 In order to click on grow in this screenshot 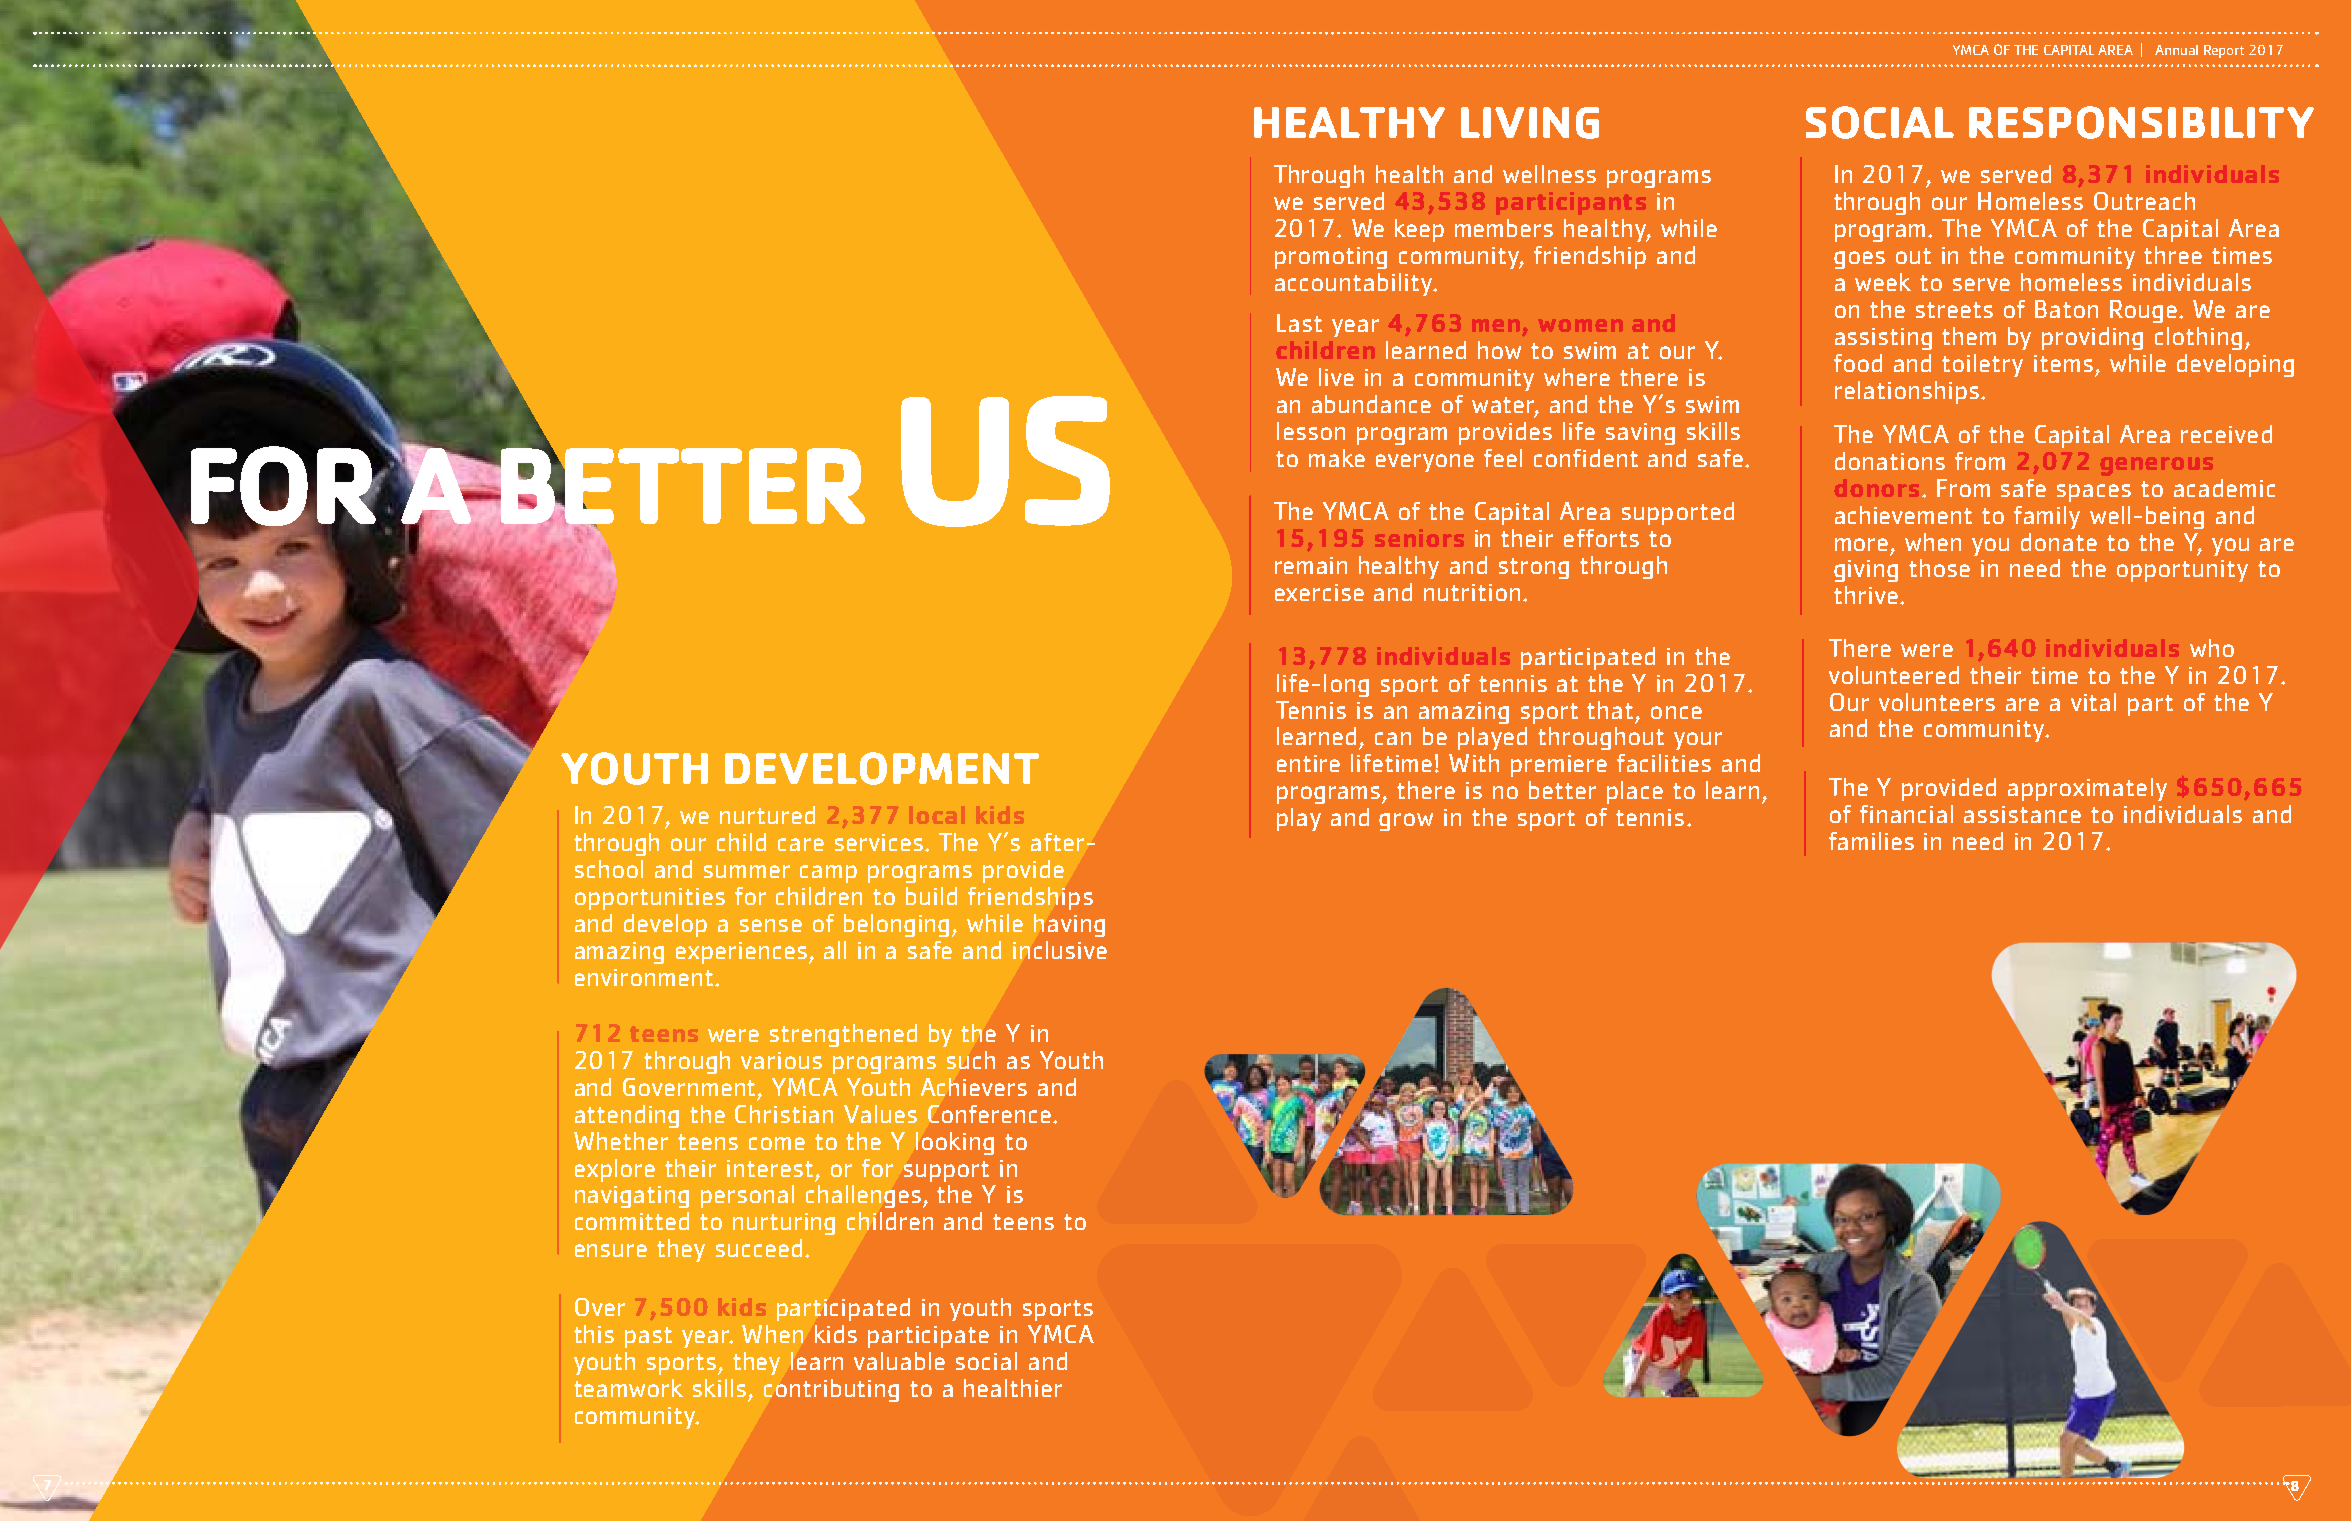, I will do `click(1406, 822)`.
